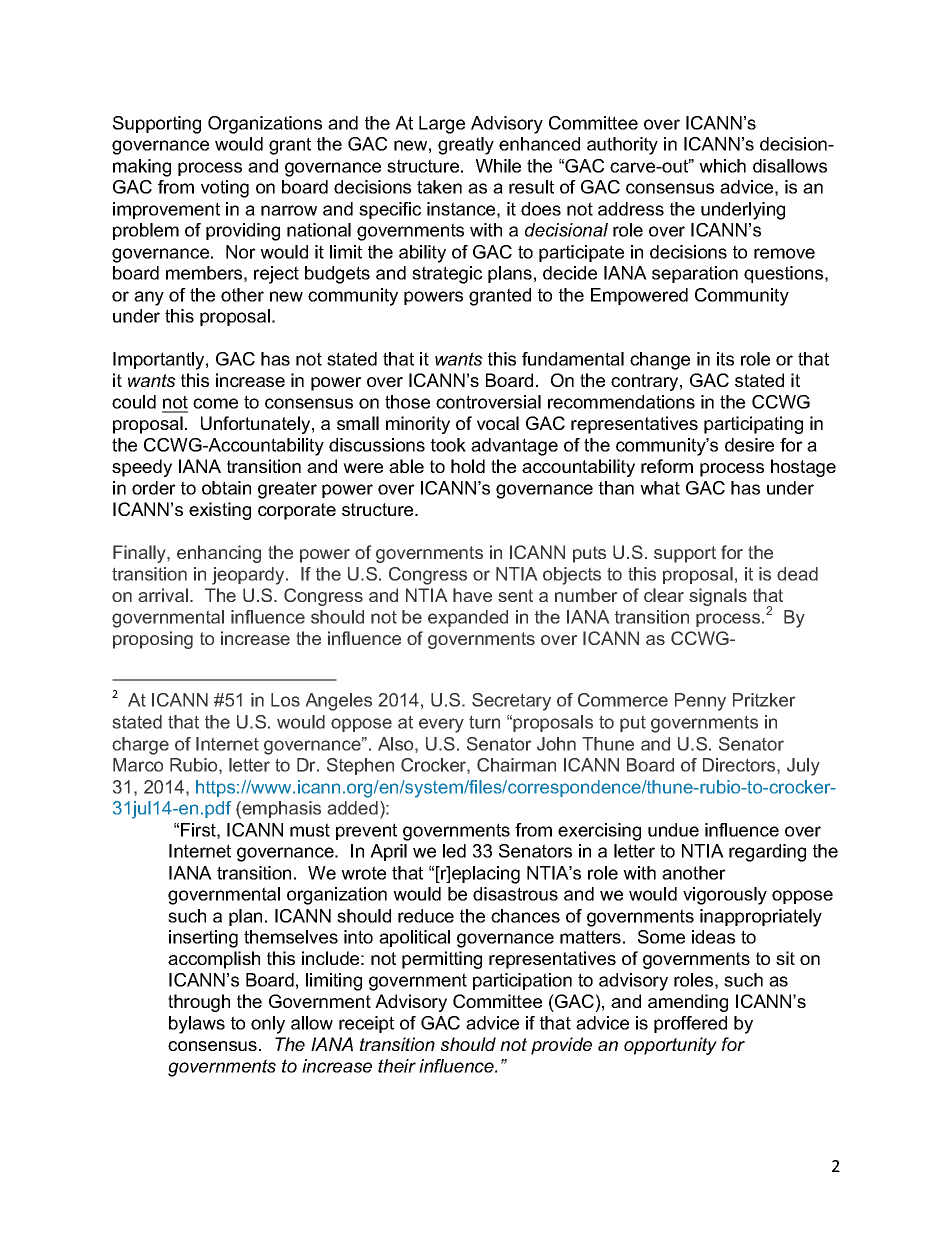 The image size is (952, 1233). I want to click on which, so click(722, 166).
